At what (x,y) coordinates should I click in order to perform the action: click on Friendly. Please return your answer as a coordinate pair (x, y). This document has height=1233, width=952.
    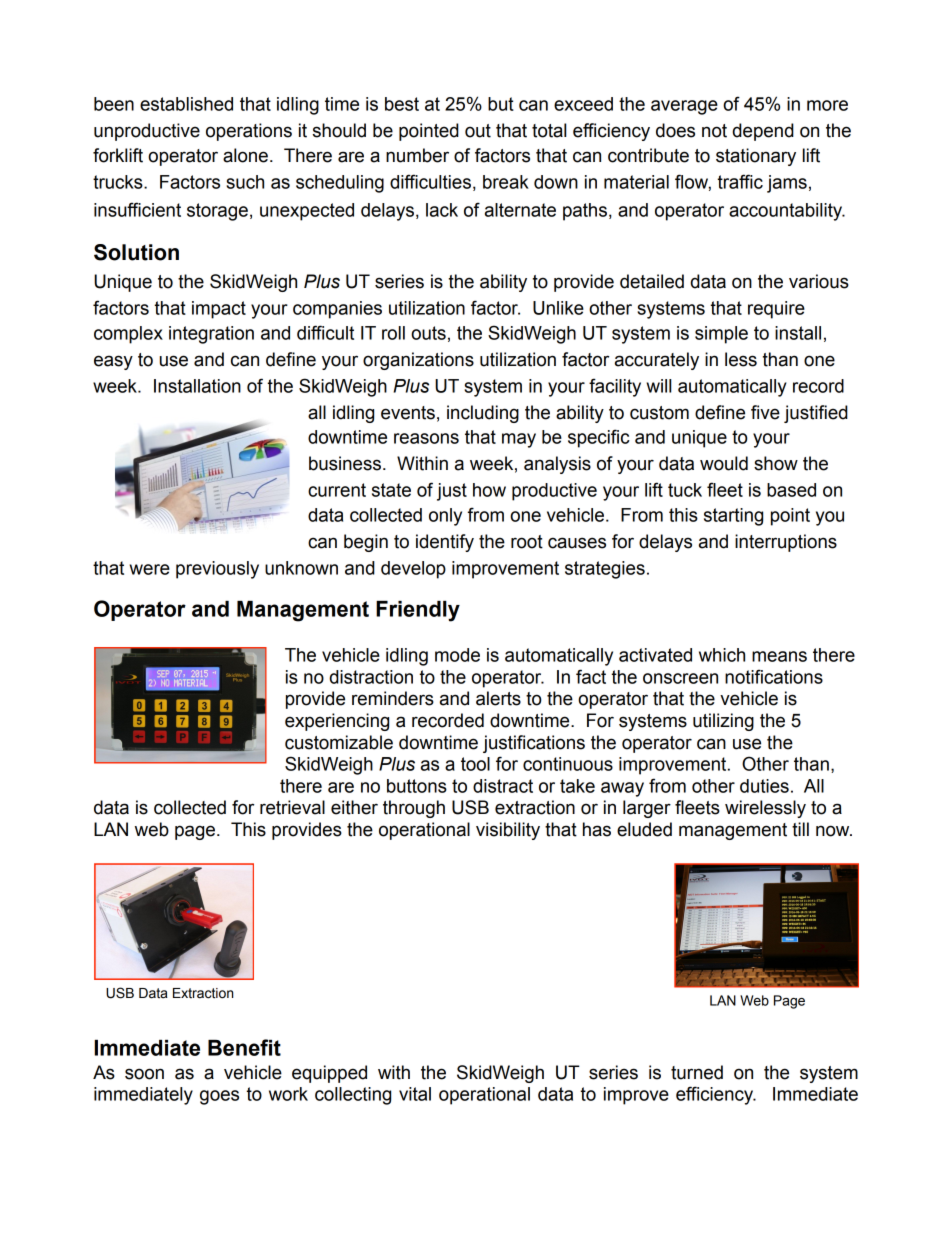
    Looking at the image, I should click on (418, 611).
